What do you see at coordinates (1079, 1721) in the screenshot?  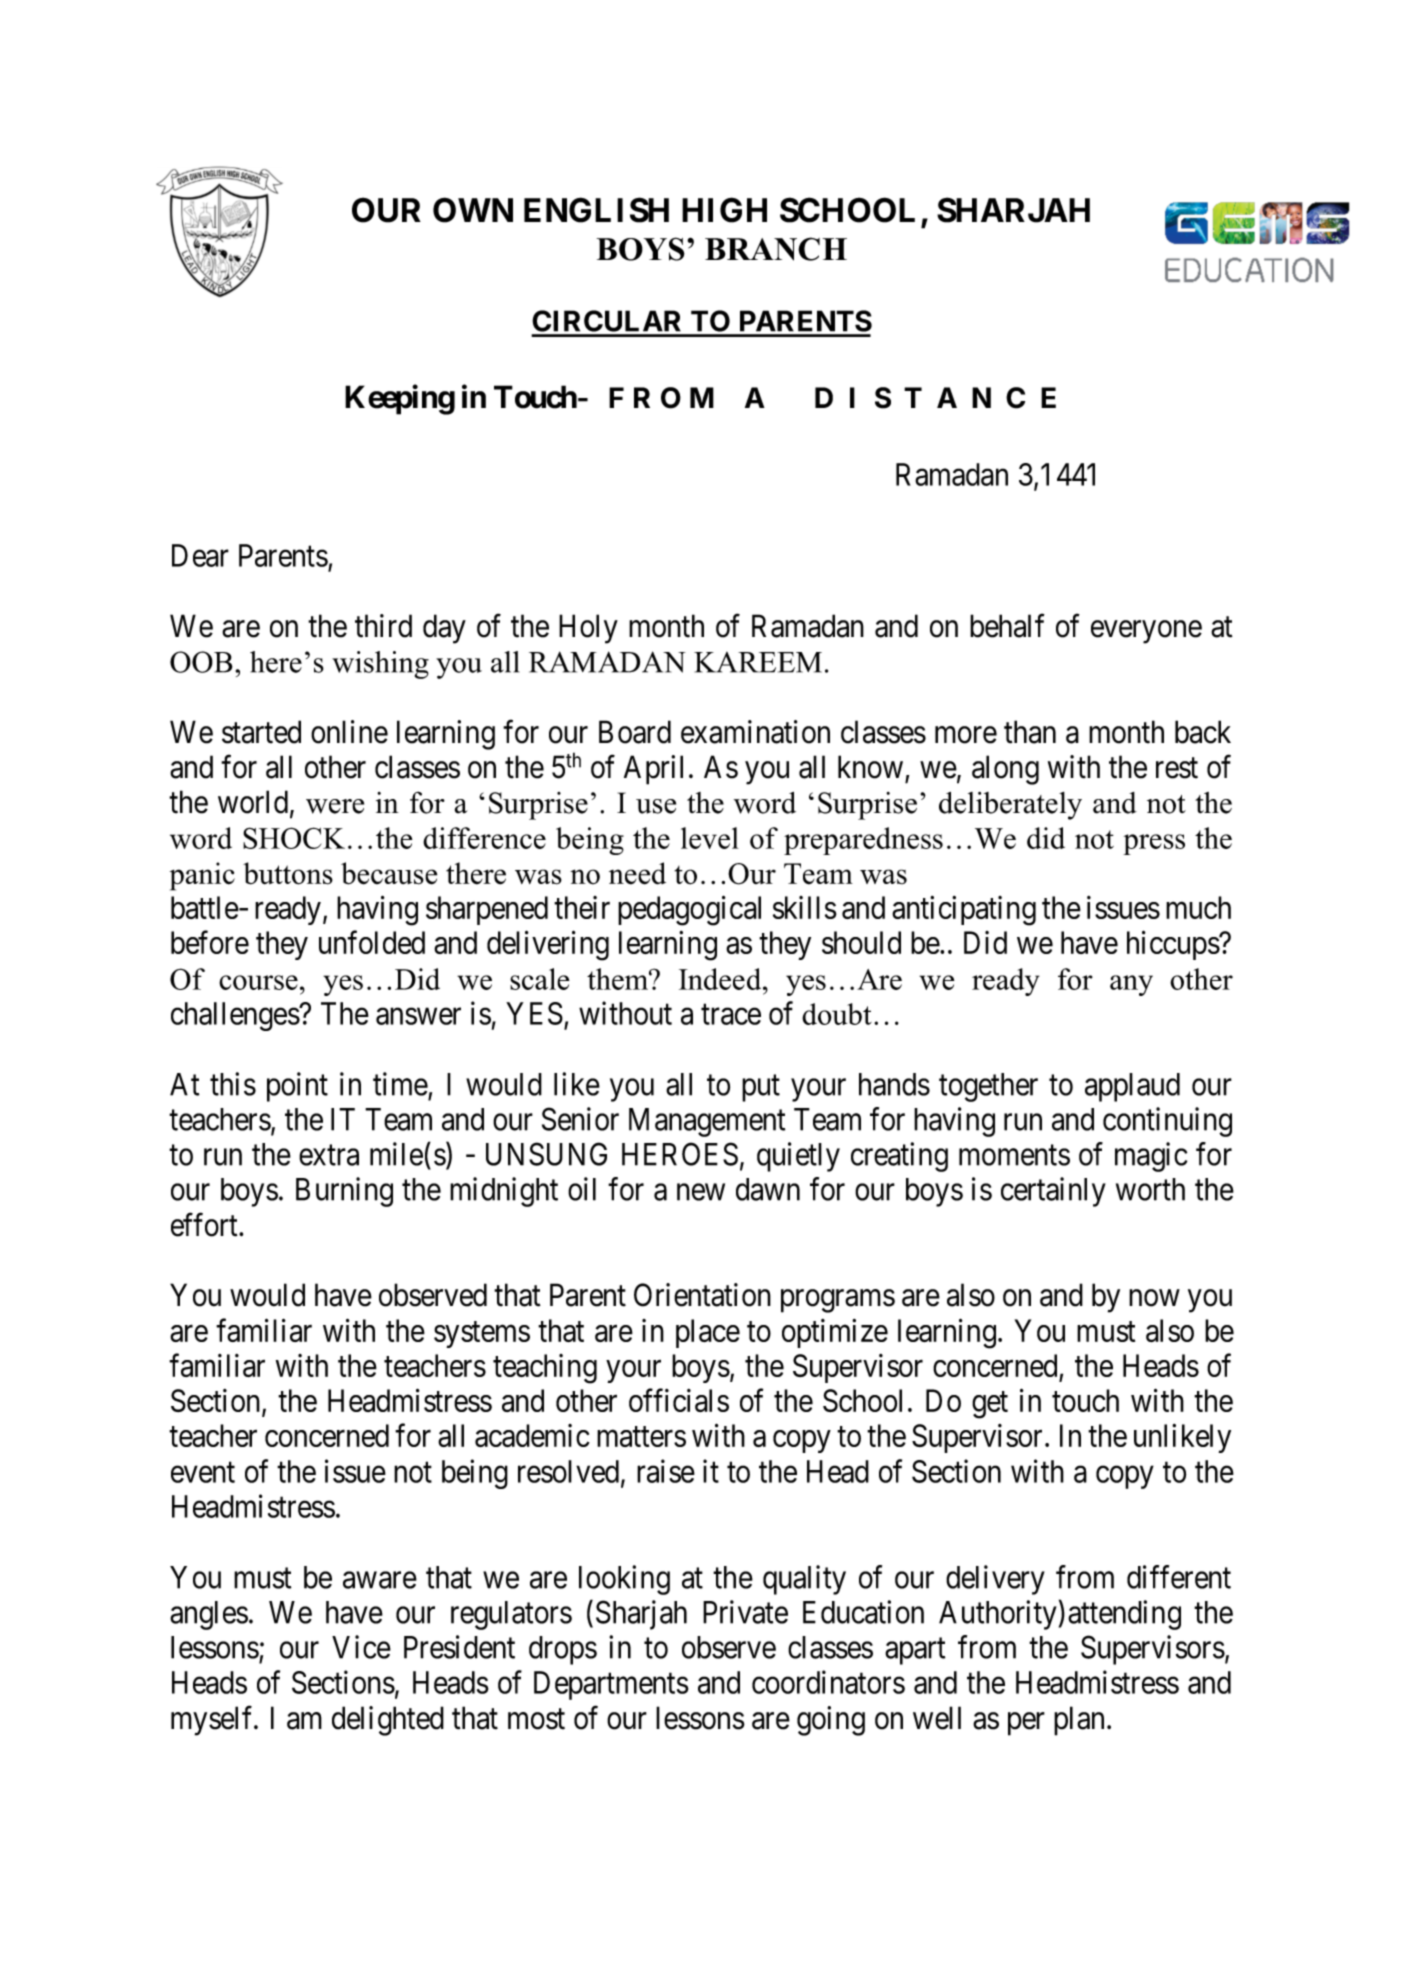 I see `plan` at bounding box center [1079, 1721].
